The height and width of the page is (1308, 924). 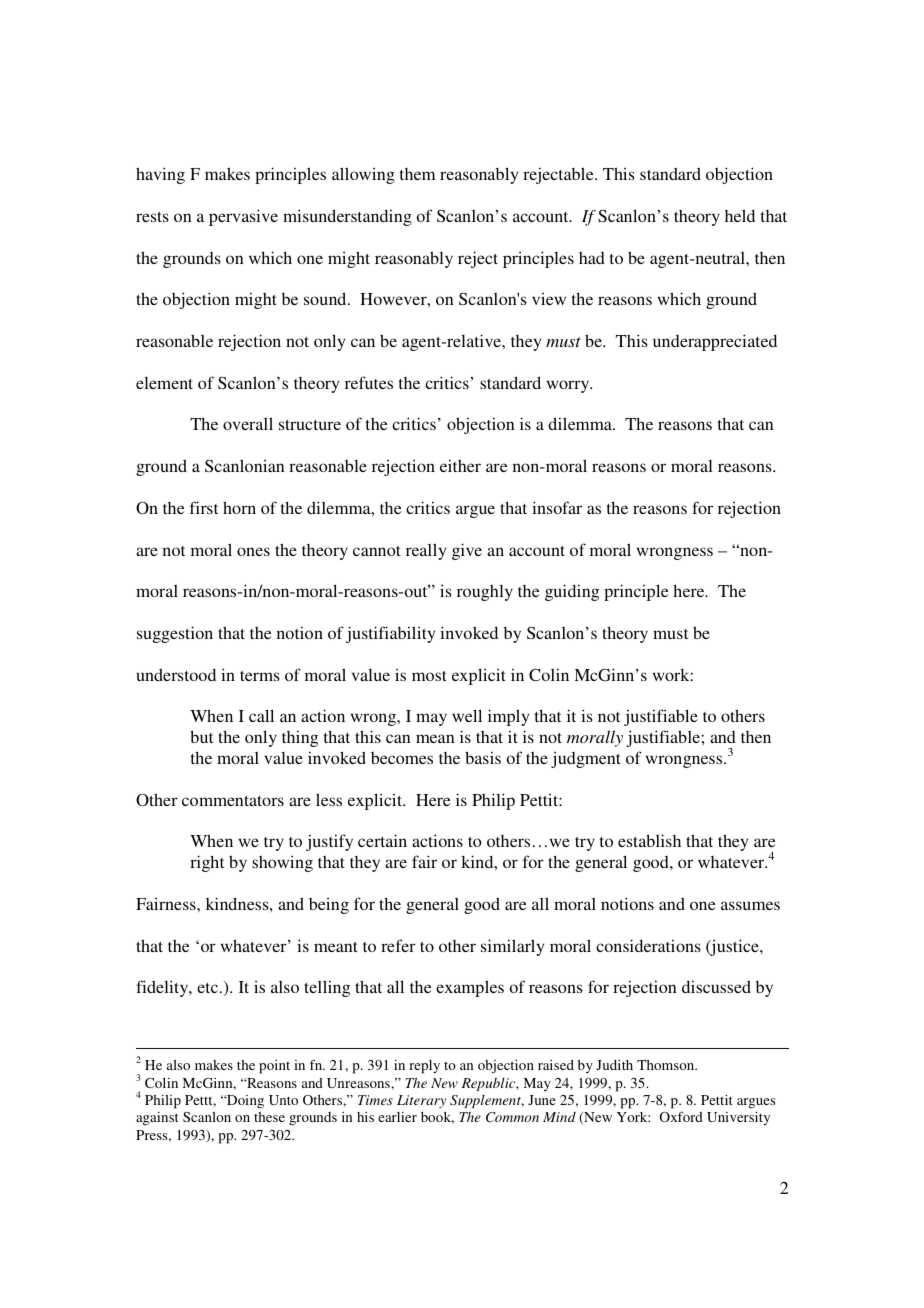 I want to click on certain, so click(x=382, y=840).
